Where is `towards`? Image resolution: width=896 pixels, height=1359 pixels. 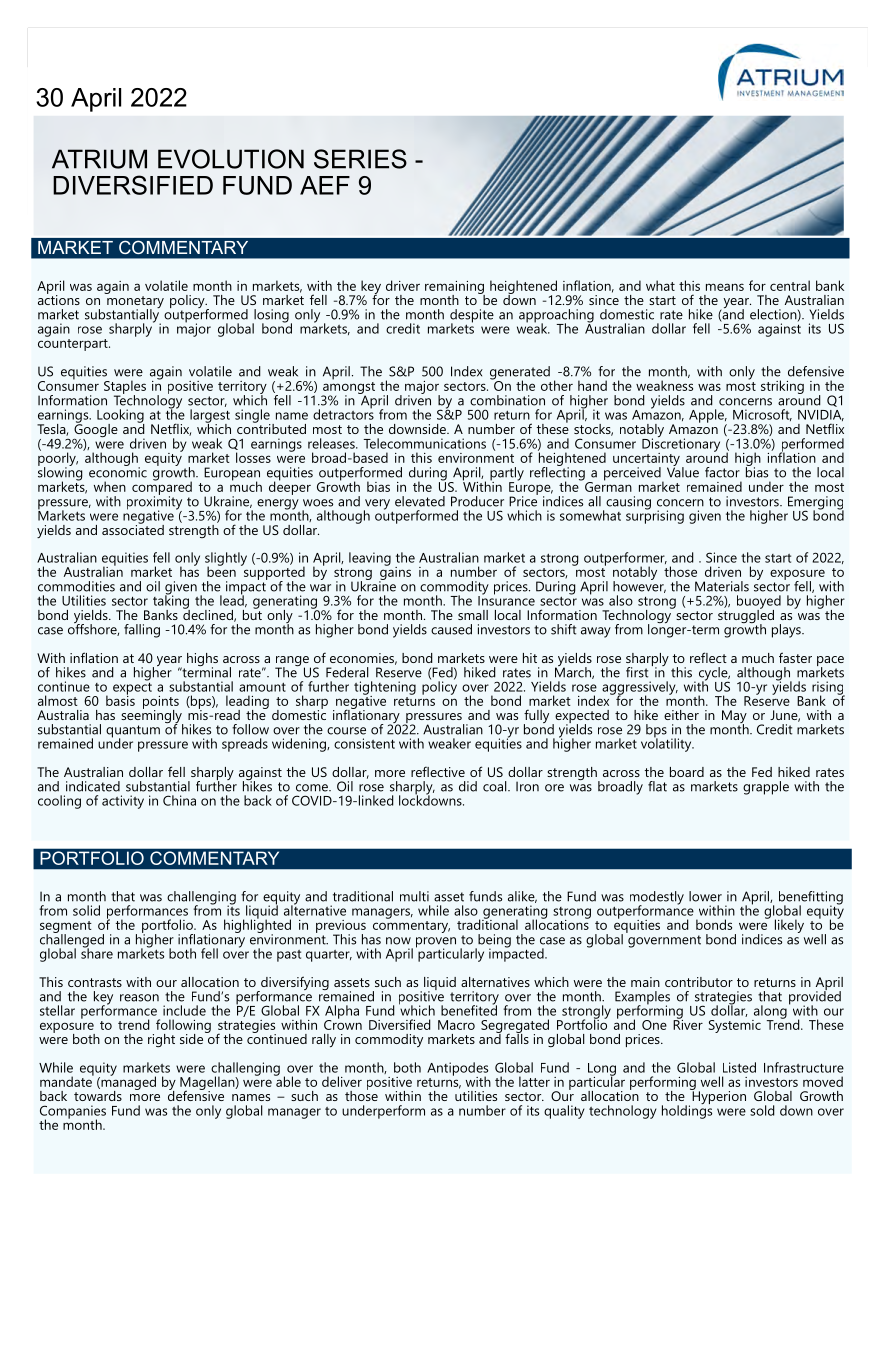 towards is located at coordinates (98, 1094).
